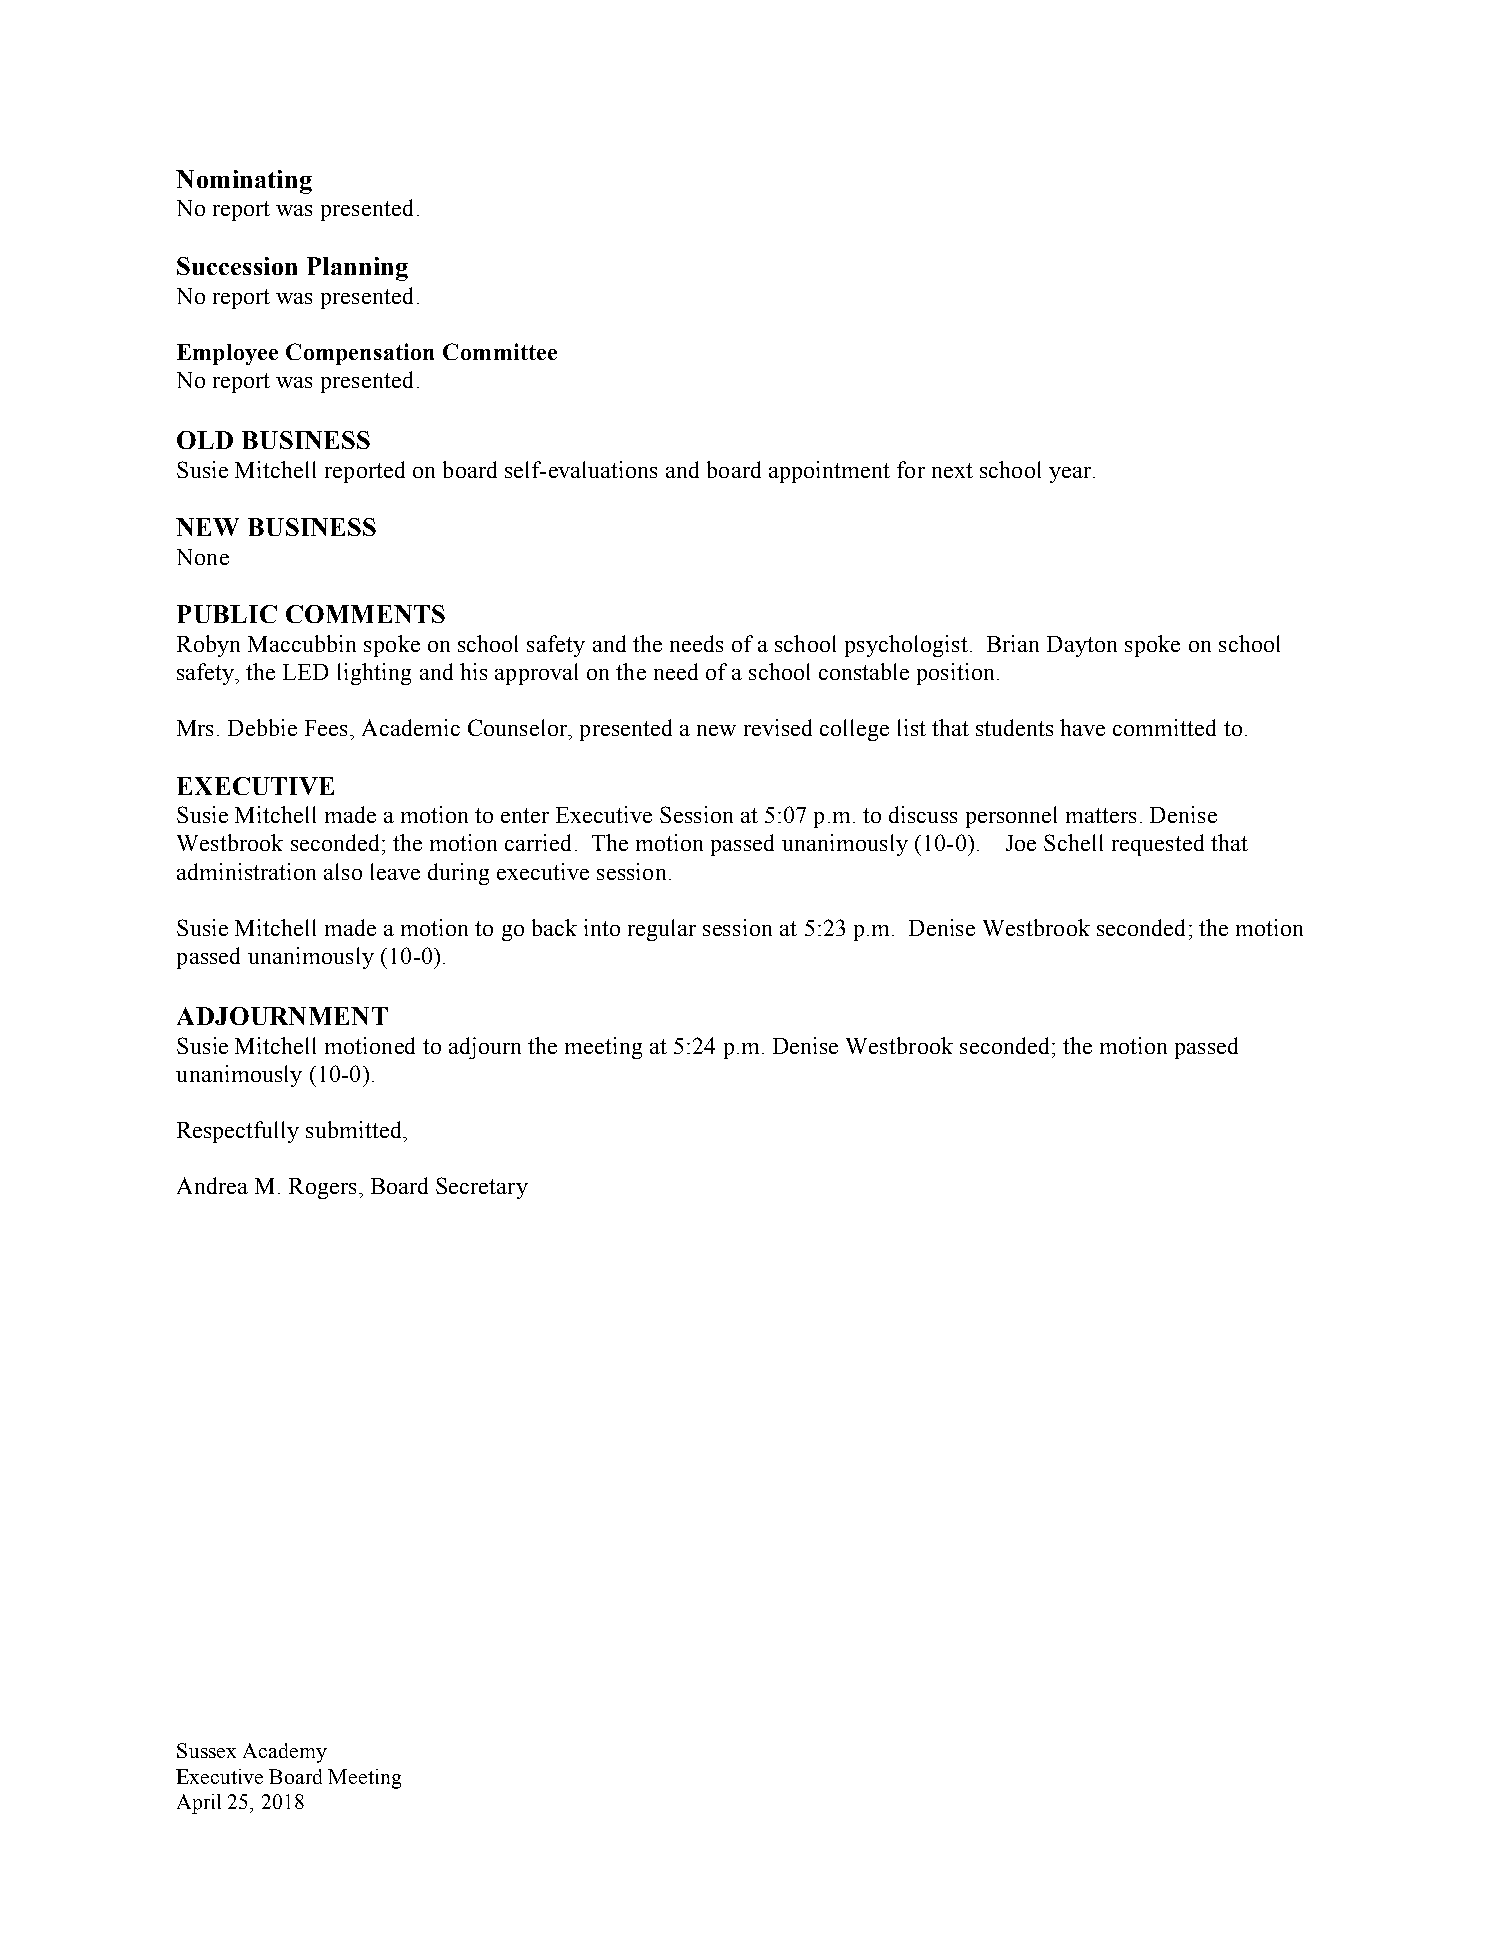 Image resolution: width=1495 pixels, height=1935 pixels. What do you see at coordinates (952, 470) in the document?
I see `next` at bounding box center [952, 470].
